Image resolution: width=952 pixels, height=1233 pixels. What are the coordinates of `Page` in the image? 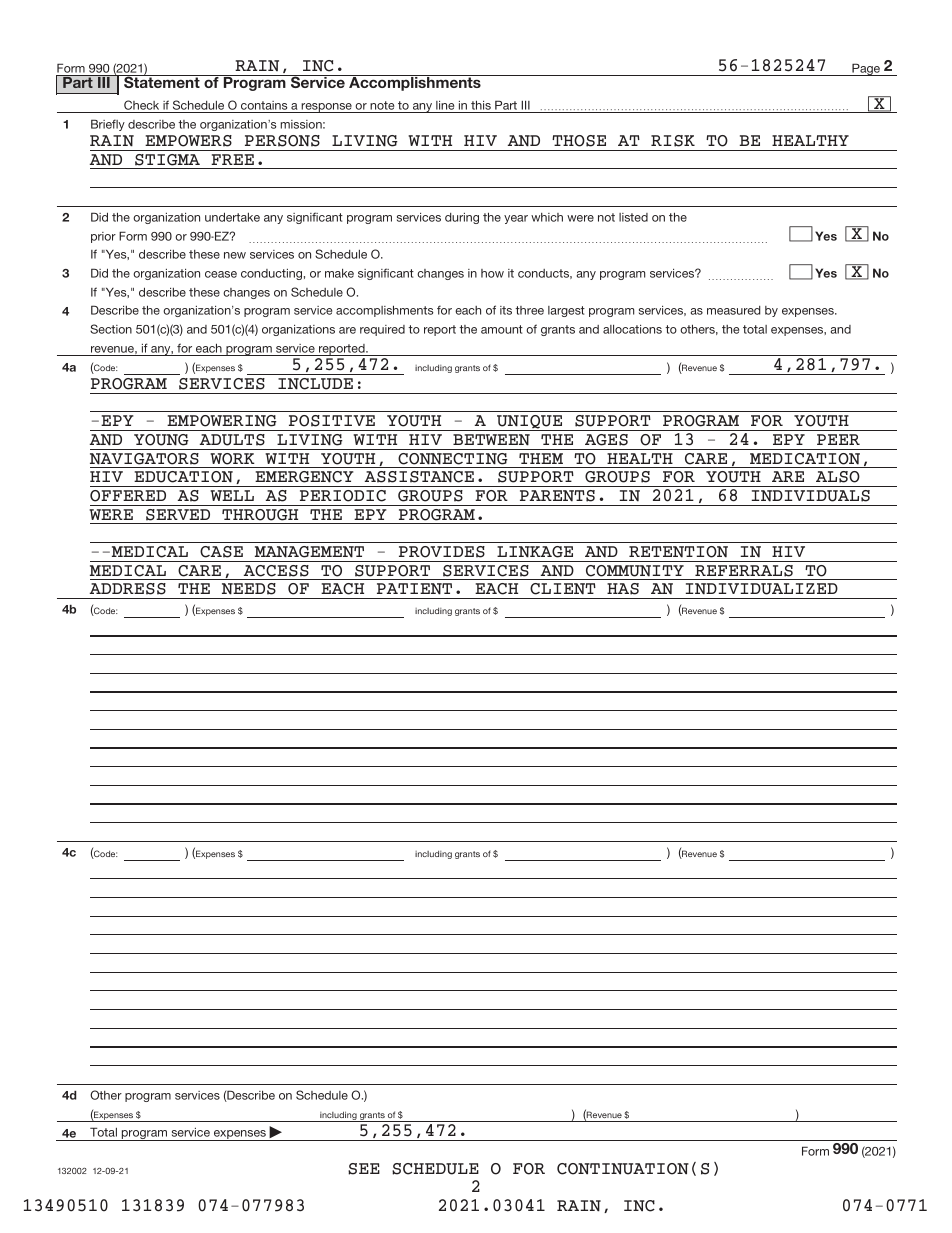 It's located at (866, 69).
